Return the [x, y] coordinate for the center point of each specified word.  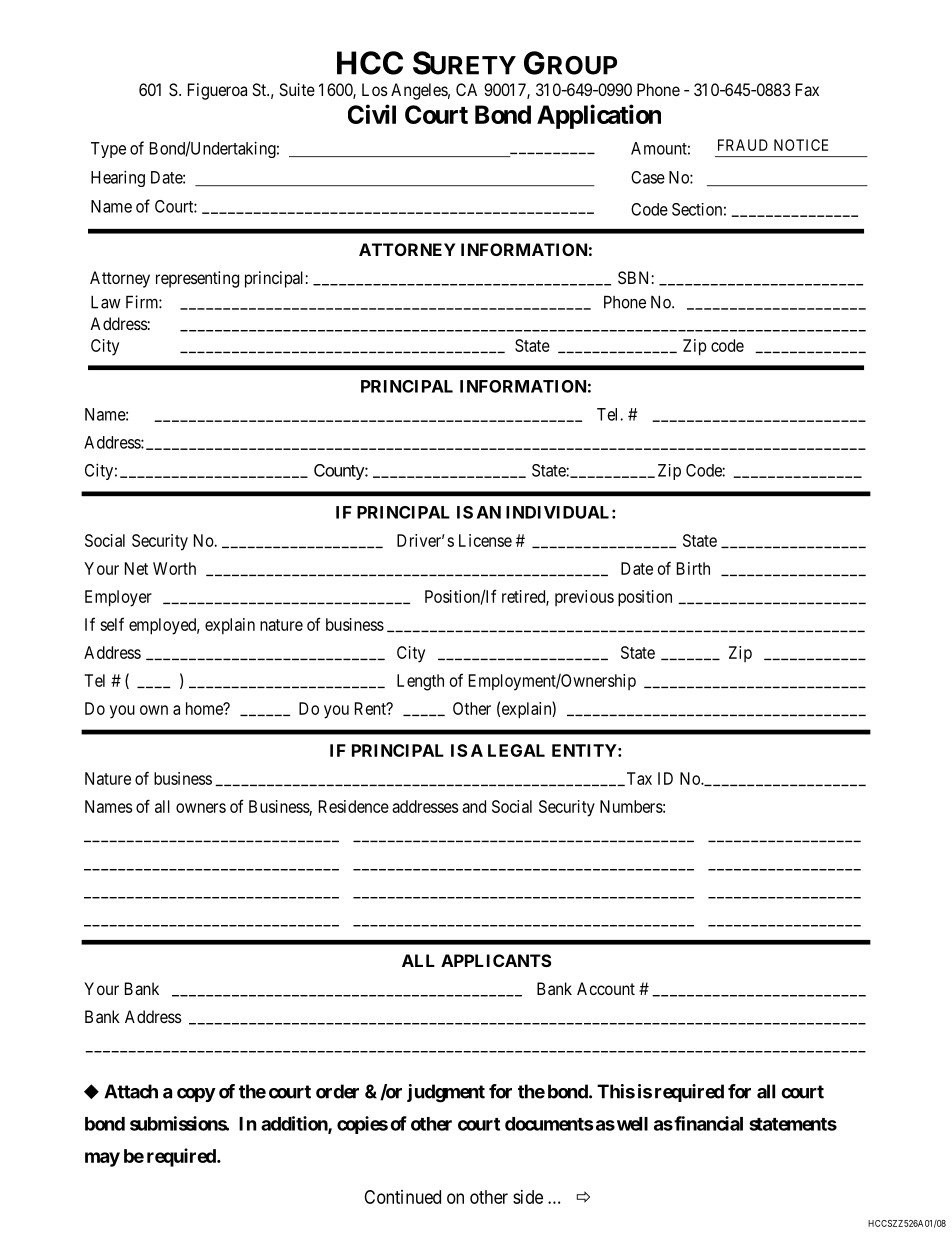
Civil [372, 114]
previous [584, 598]
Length [420, 682]
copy [196, 1095]
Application [599, 116]
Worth [174, 568]
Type [108, 150]
